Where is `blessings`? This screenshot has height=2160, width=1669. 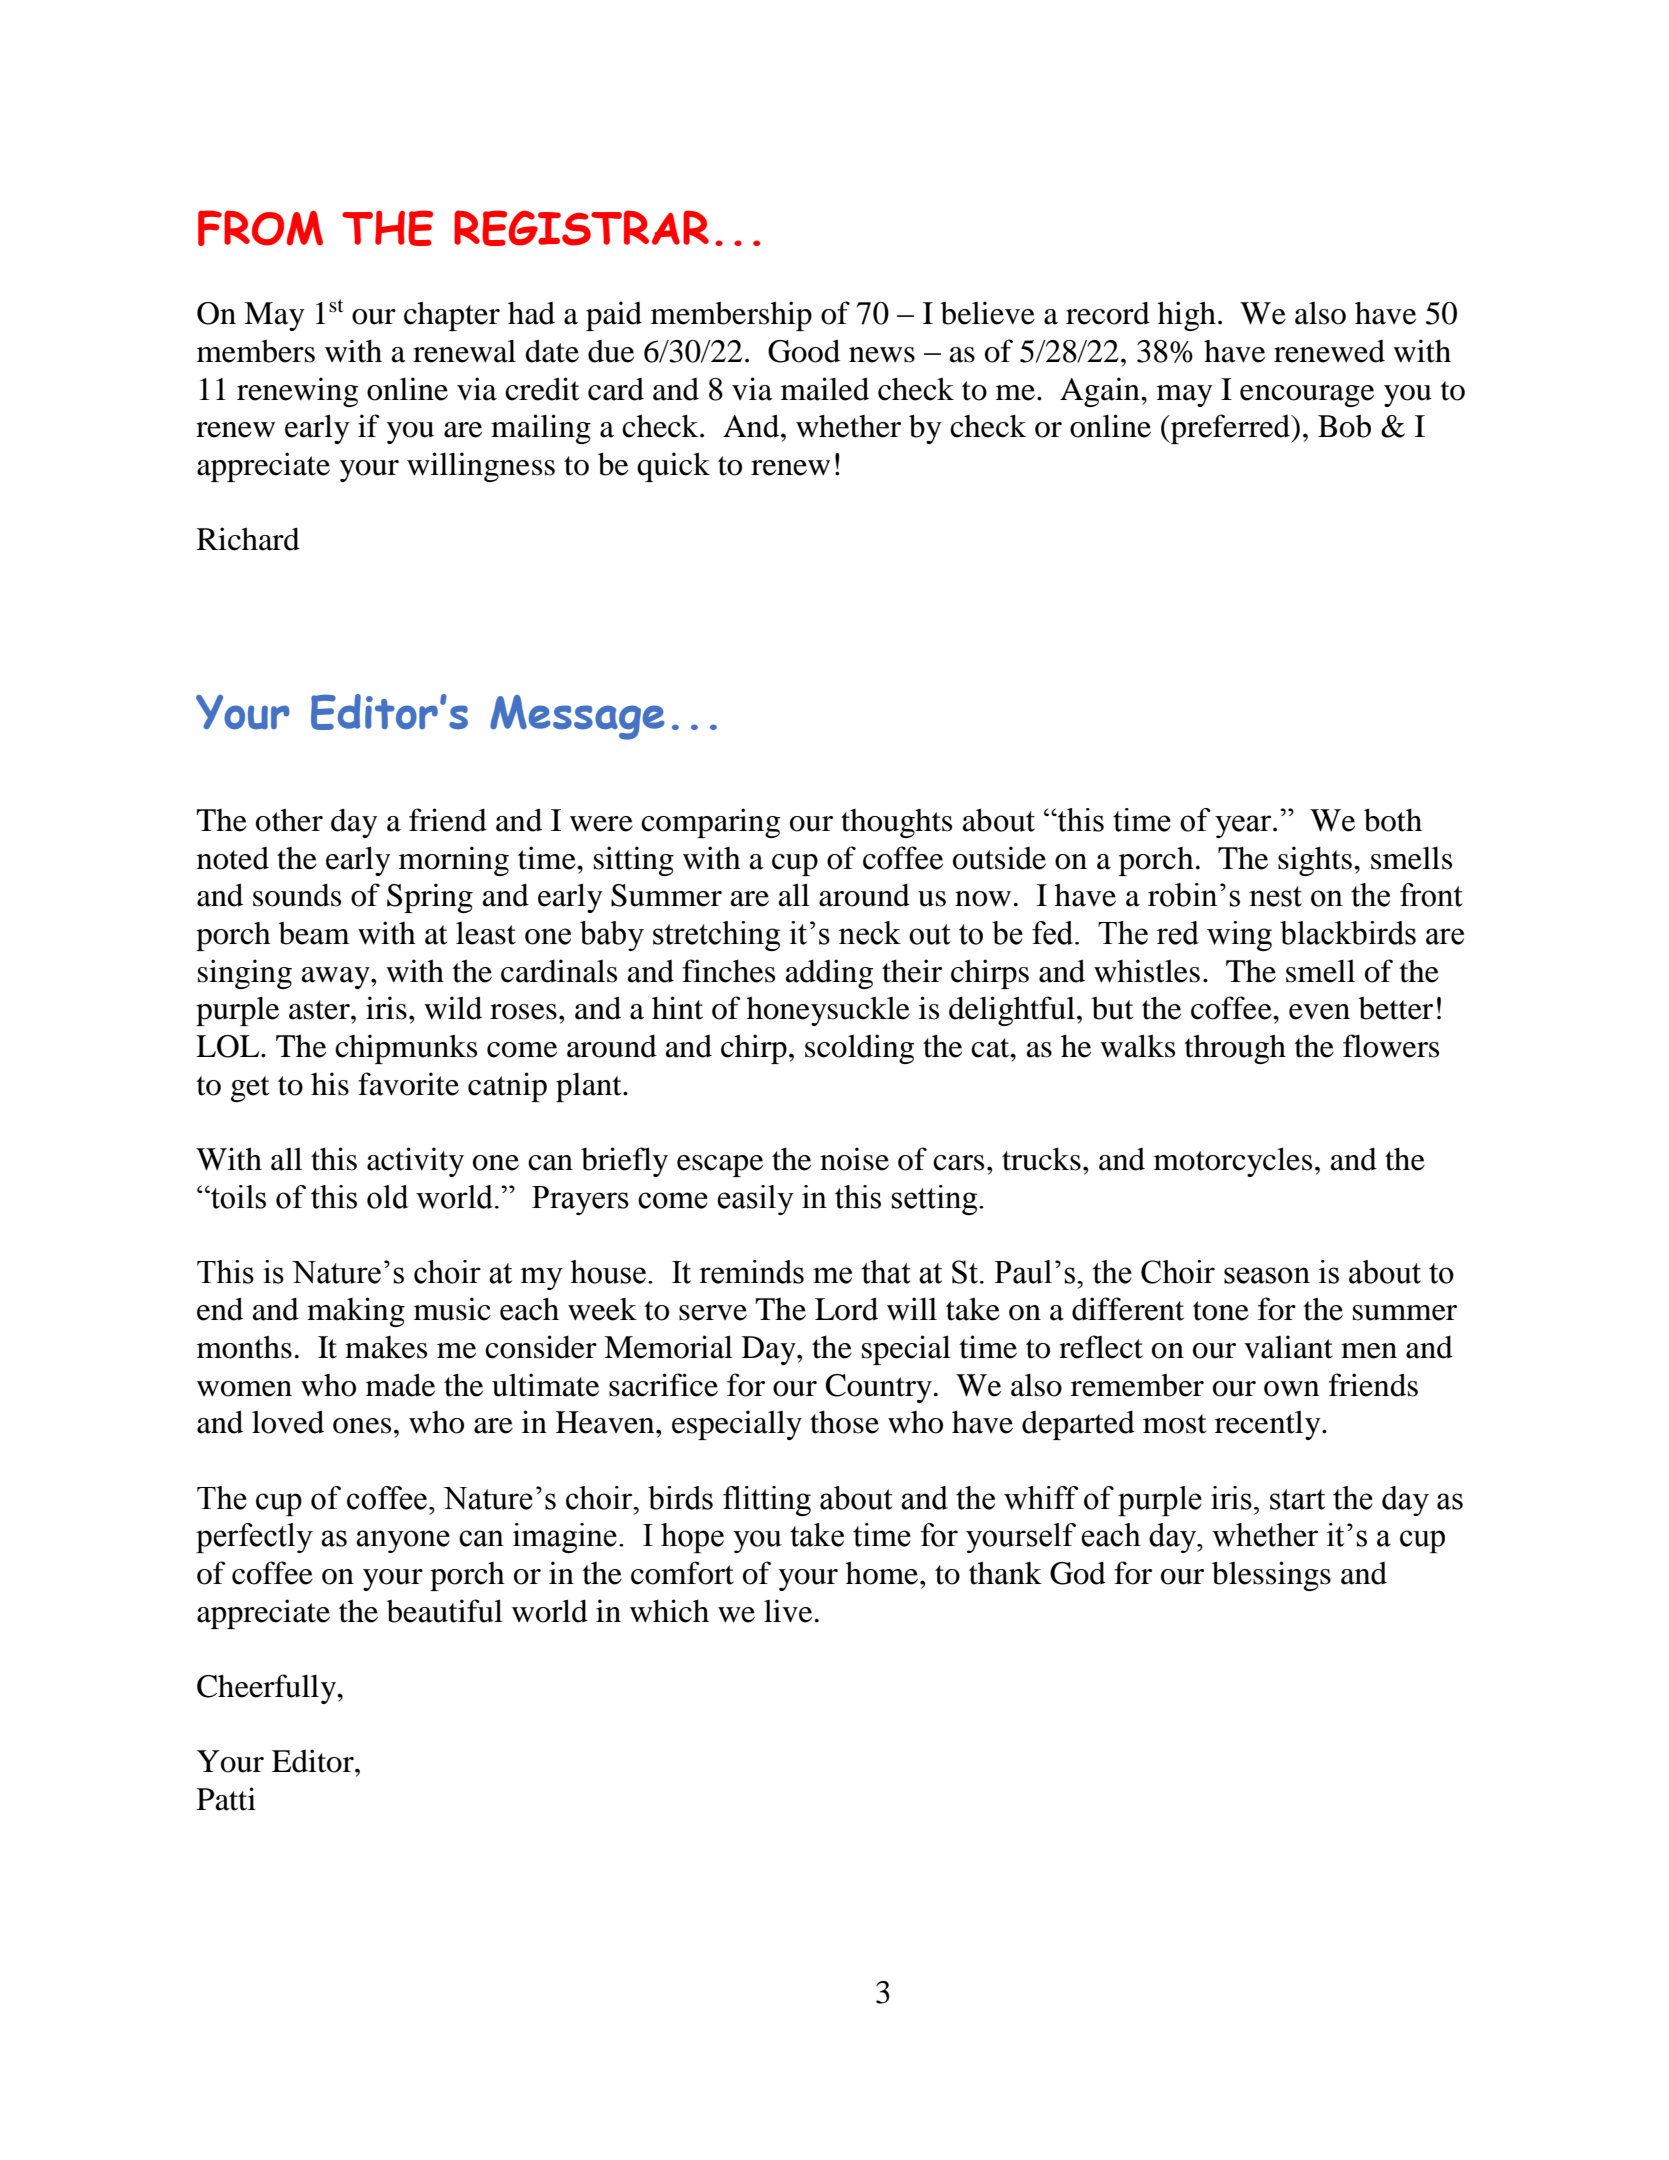
blessings is located at coordinates (1271, 1576).
